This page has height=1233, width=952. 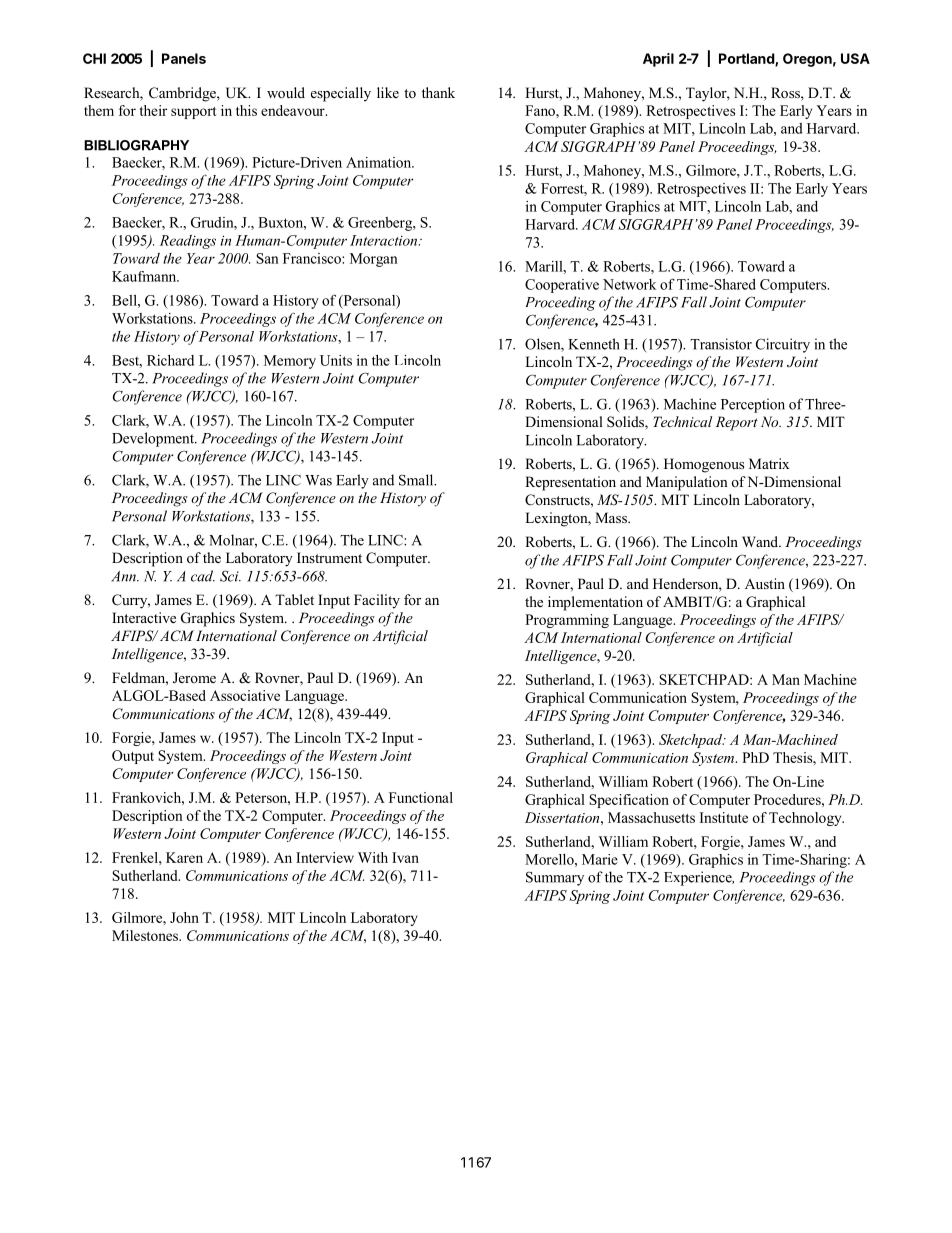 What do you see at coordinates (747, 59) in the page?
I see `Portland` at bounding box center [747, 59].
